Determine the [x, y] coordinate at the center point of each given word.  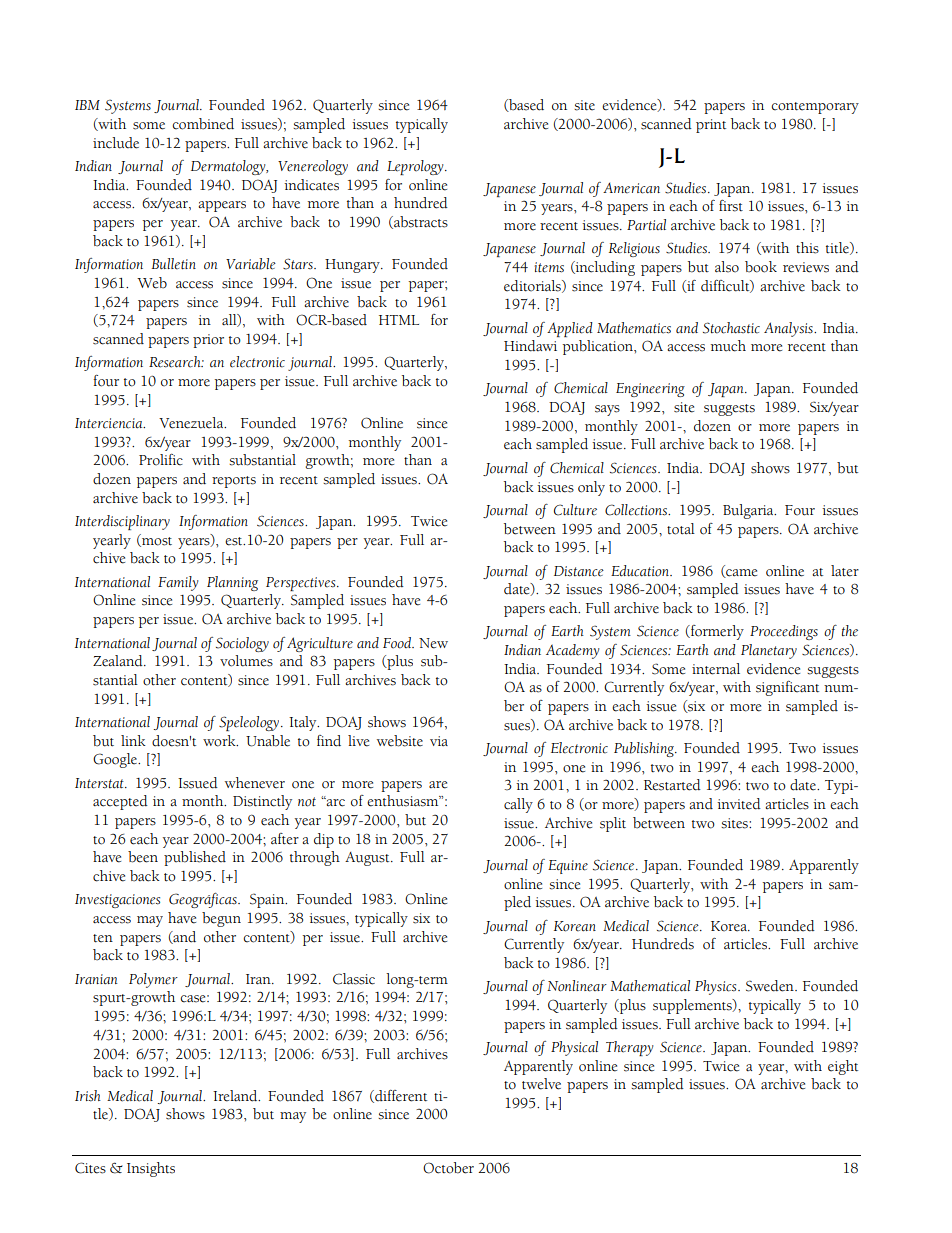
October [448, 1168]
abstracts [420, 222]
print [711, 126]
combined [203, 124]
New [433, 643]
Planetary [769, 651]
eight [843, 1067]
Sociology [242, 644]
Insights [151, 1169]
